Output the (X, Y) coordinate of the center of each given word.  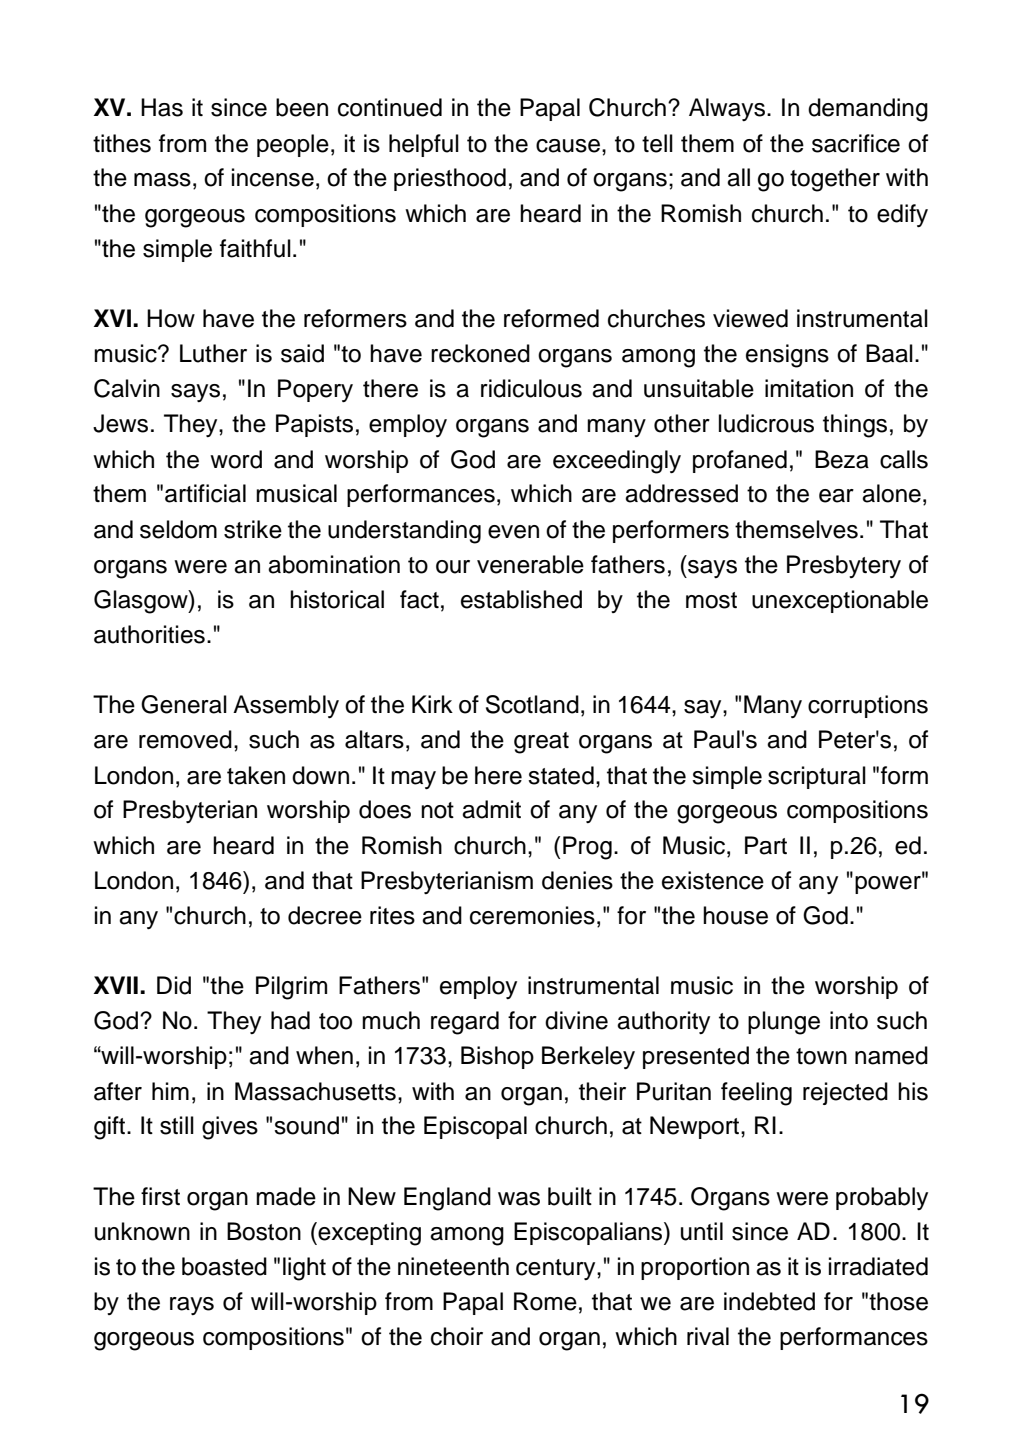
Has (162, 107)
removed (185, 739)
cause (568, 146)
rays (192, 1306)
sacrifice (856, 143)
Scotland (532, 704)
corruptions (868, 706)
